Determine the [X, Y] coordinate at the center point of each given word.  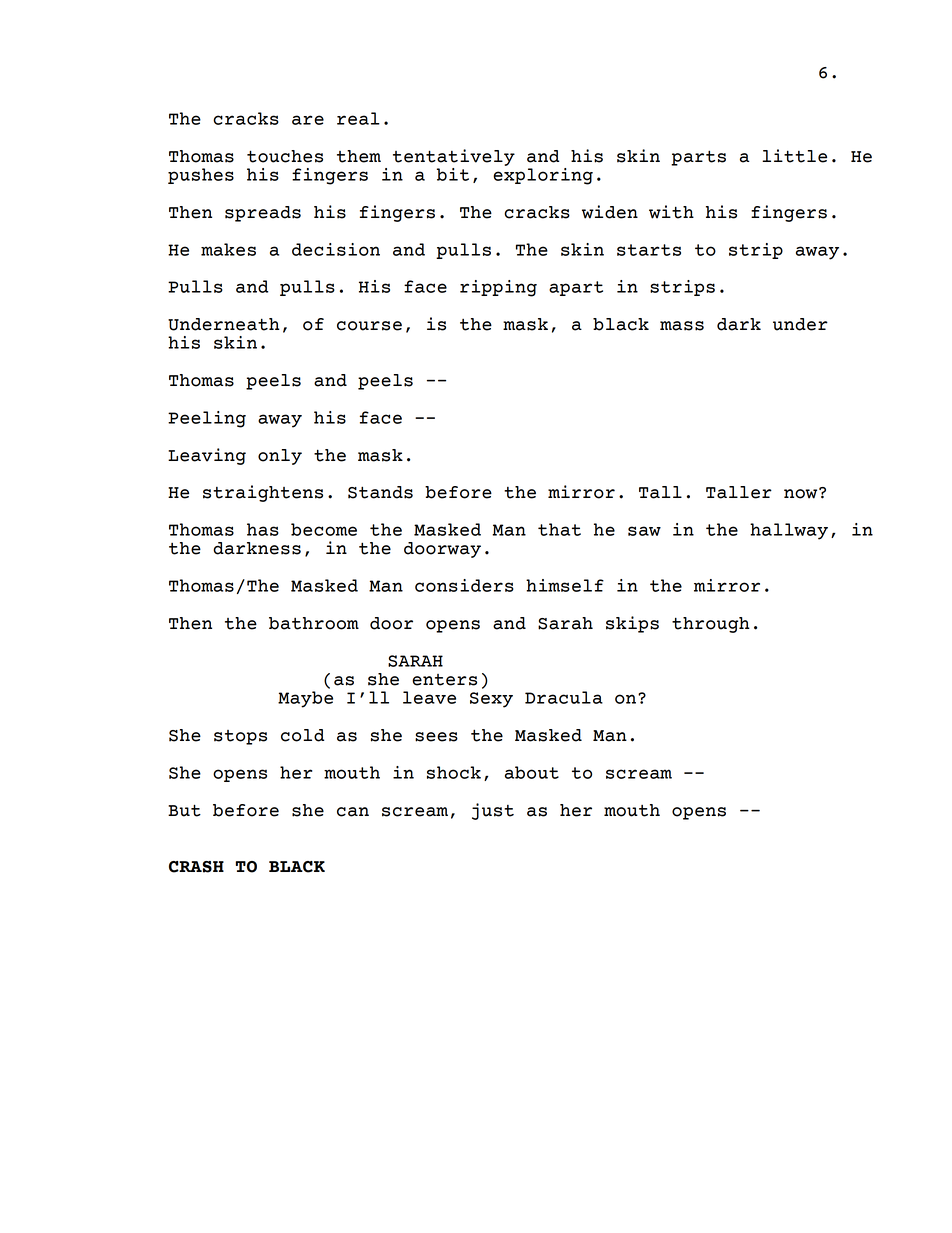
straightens [263, 493]
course [369, 326]
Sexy [491, 700]
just [493, 811]
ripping [498, 288]
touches [285, 156]
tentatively [454, 157]
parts [698, 158]
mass [682, 326]
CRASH [196, 867]
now [802, 493]
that [559, 529]
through [711, 625]
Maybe [305, 699]
